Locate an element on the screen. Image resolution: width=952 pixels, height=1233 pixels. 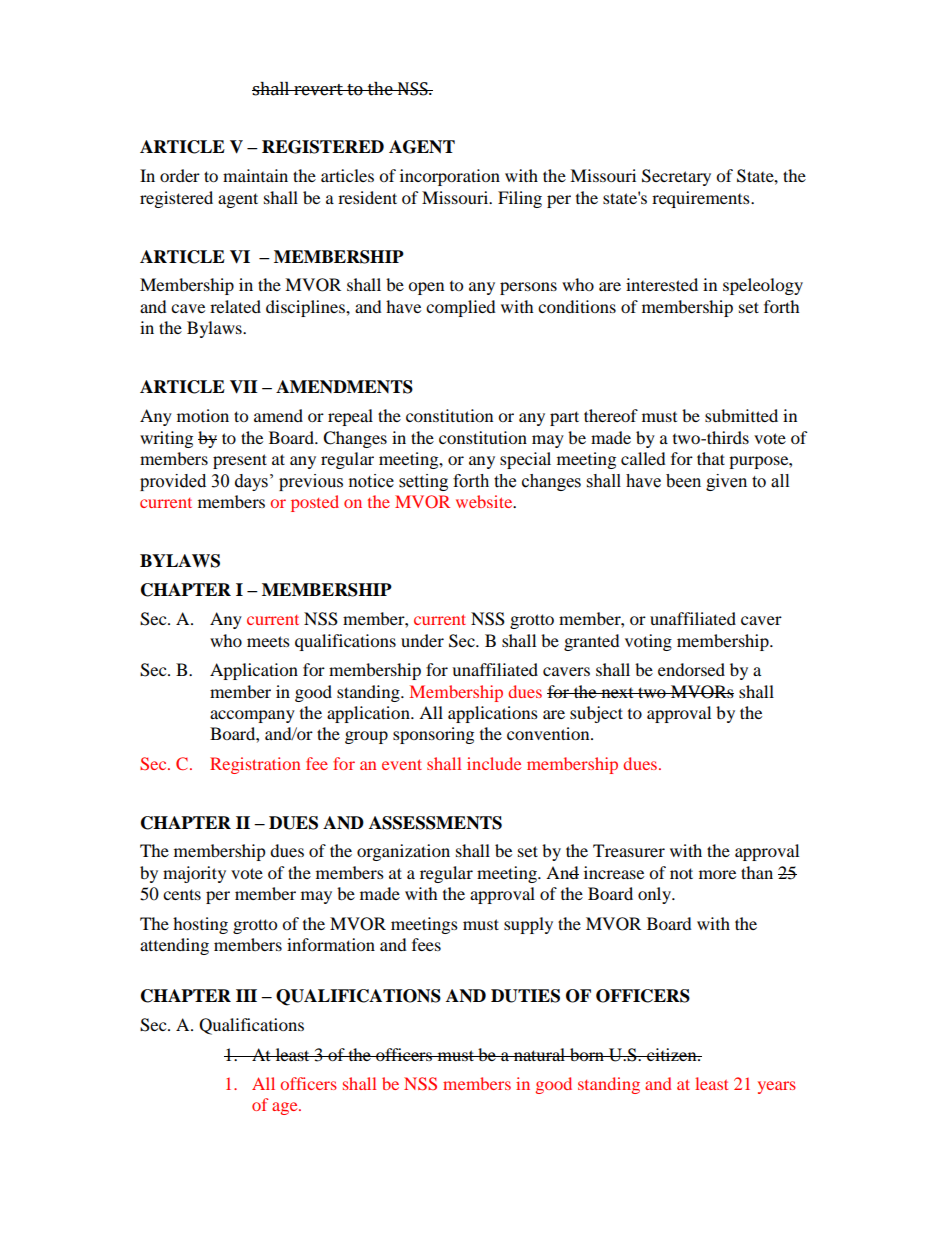
years is located at coordinates (777, 1087).
